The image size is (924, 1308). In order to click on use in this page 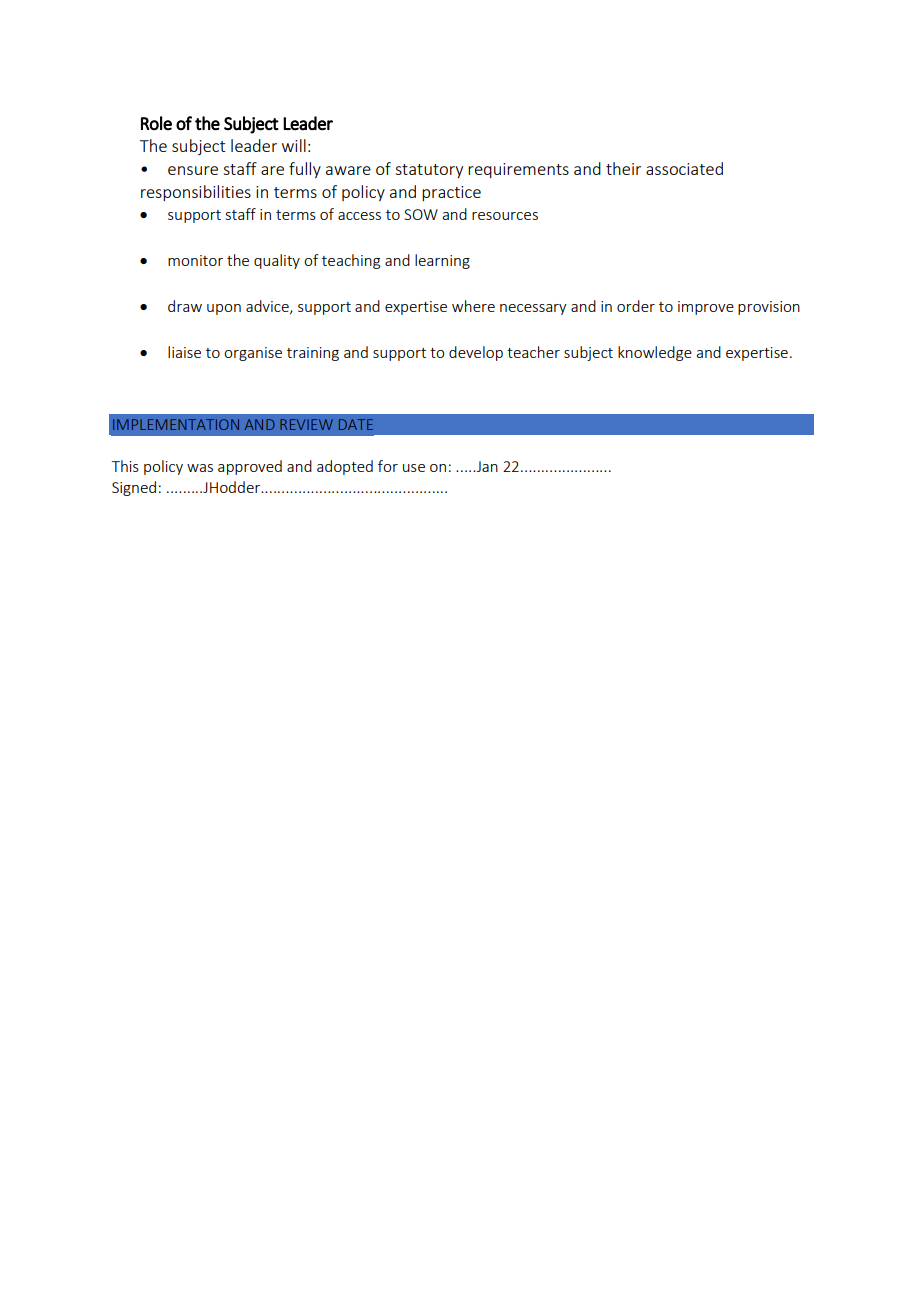, I will do `click(414, 468)`.
